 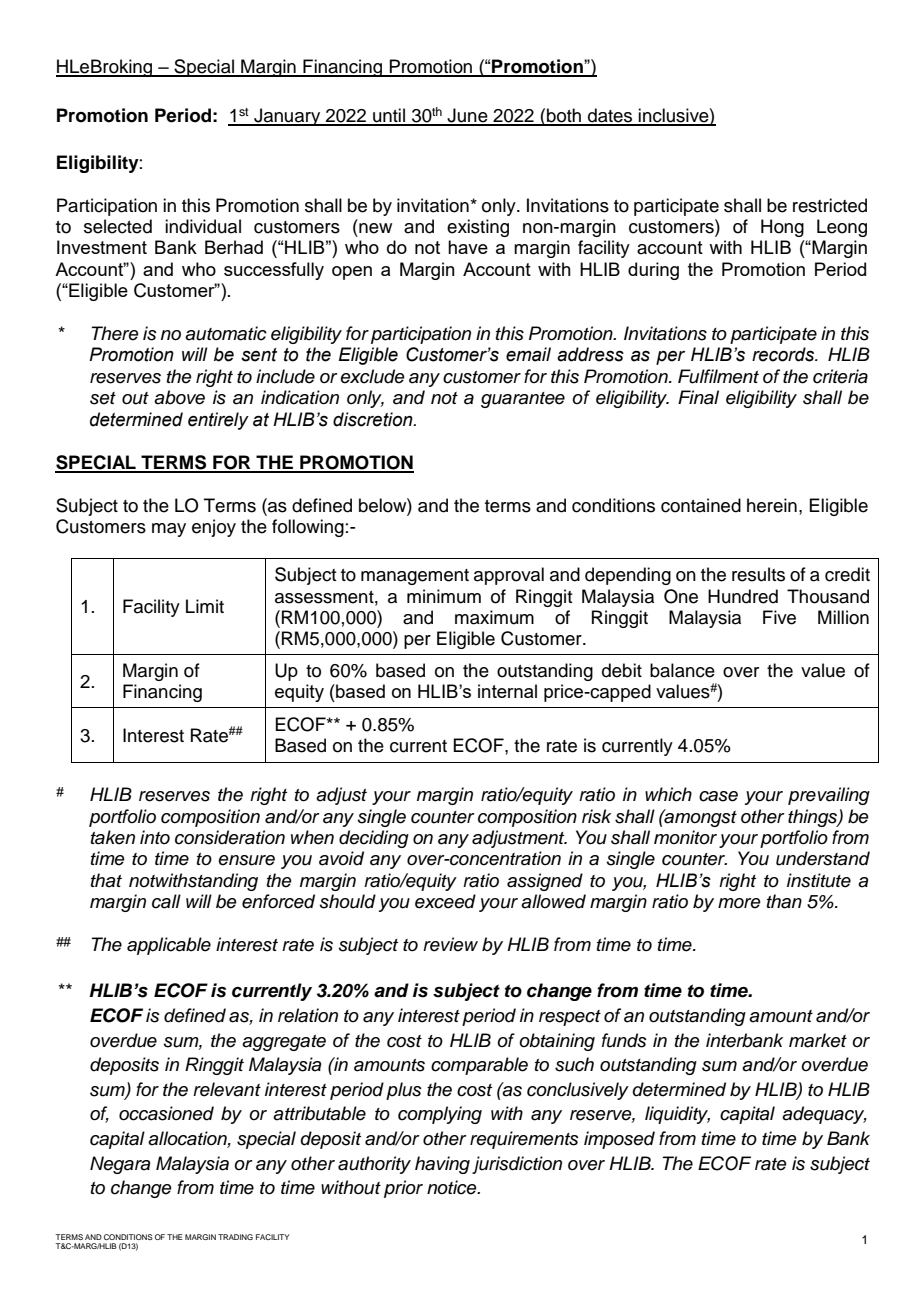 I want to click on restricted, so click(x=830, y=205).
